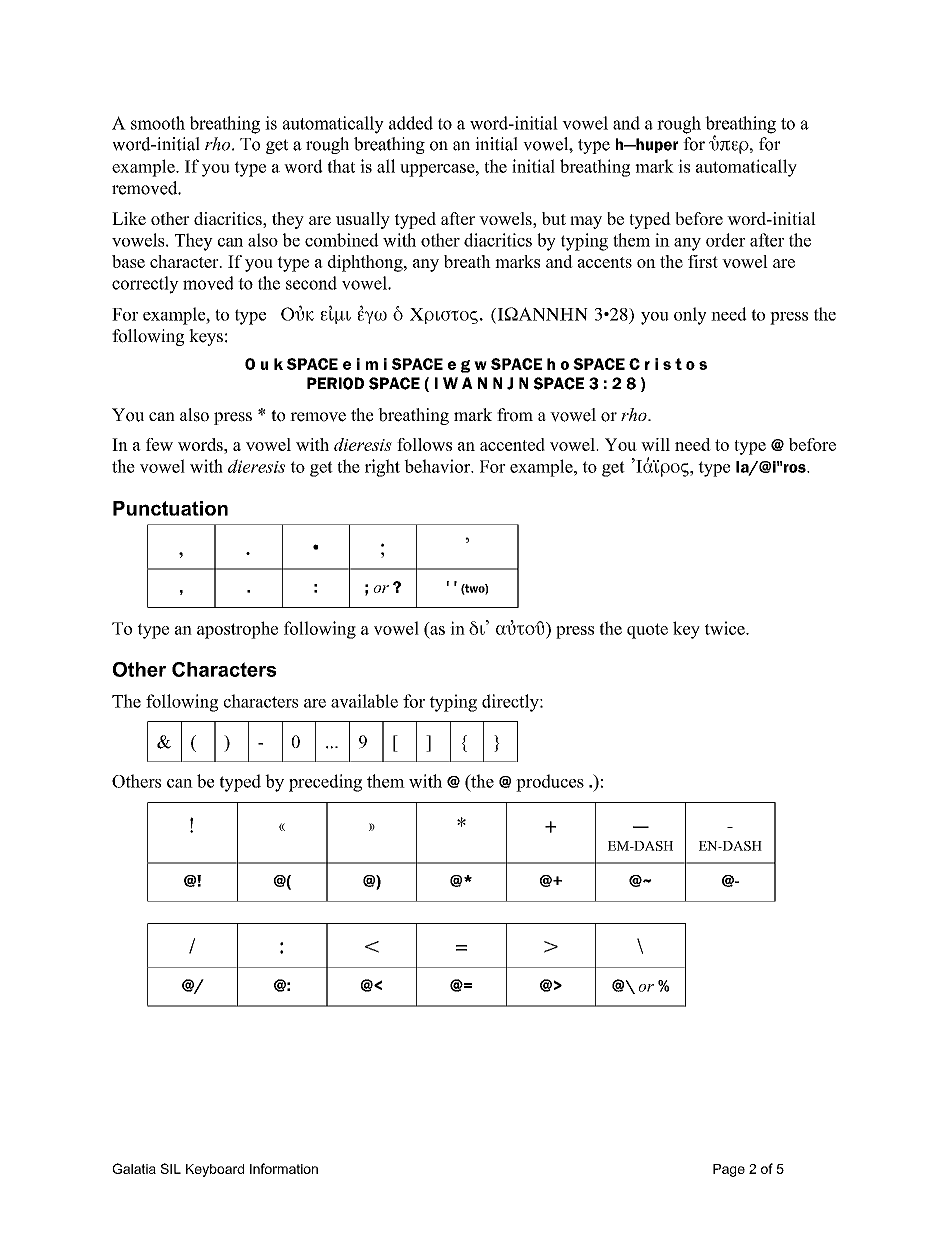  Describe the element at coordinates (726, 628) in the screenshot. I see `twice` at that location.
